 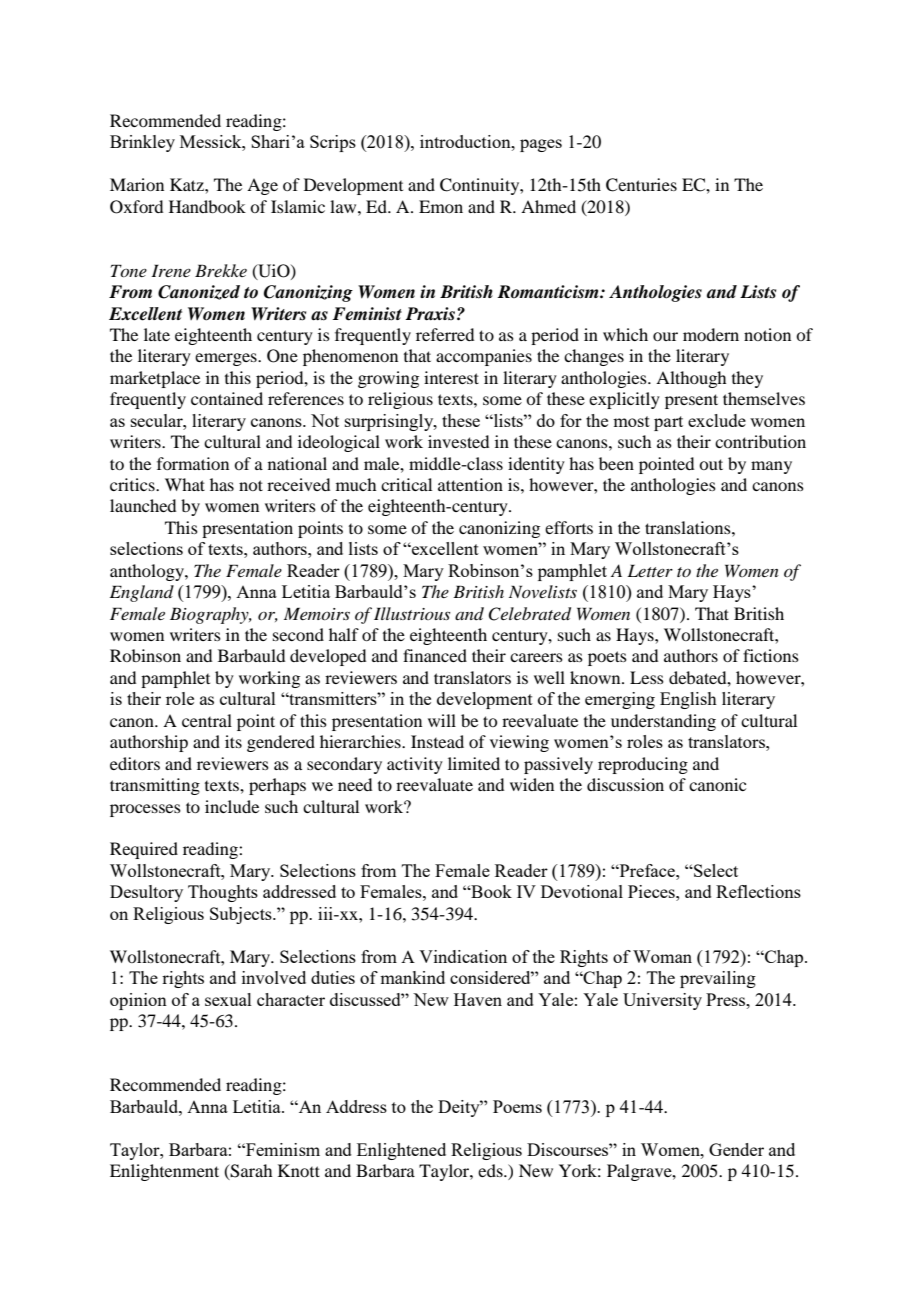 I want to click on financed, so click(x=435, y=655).
